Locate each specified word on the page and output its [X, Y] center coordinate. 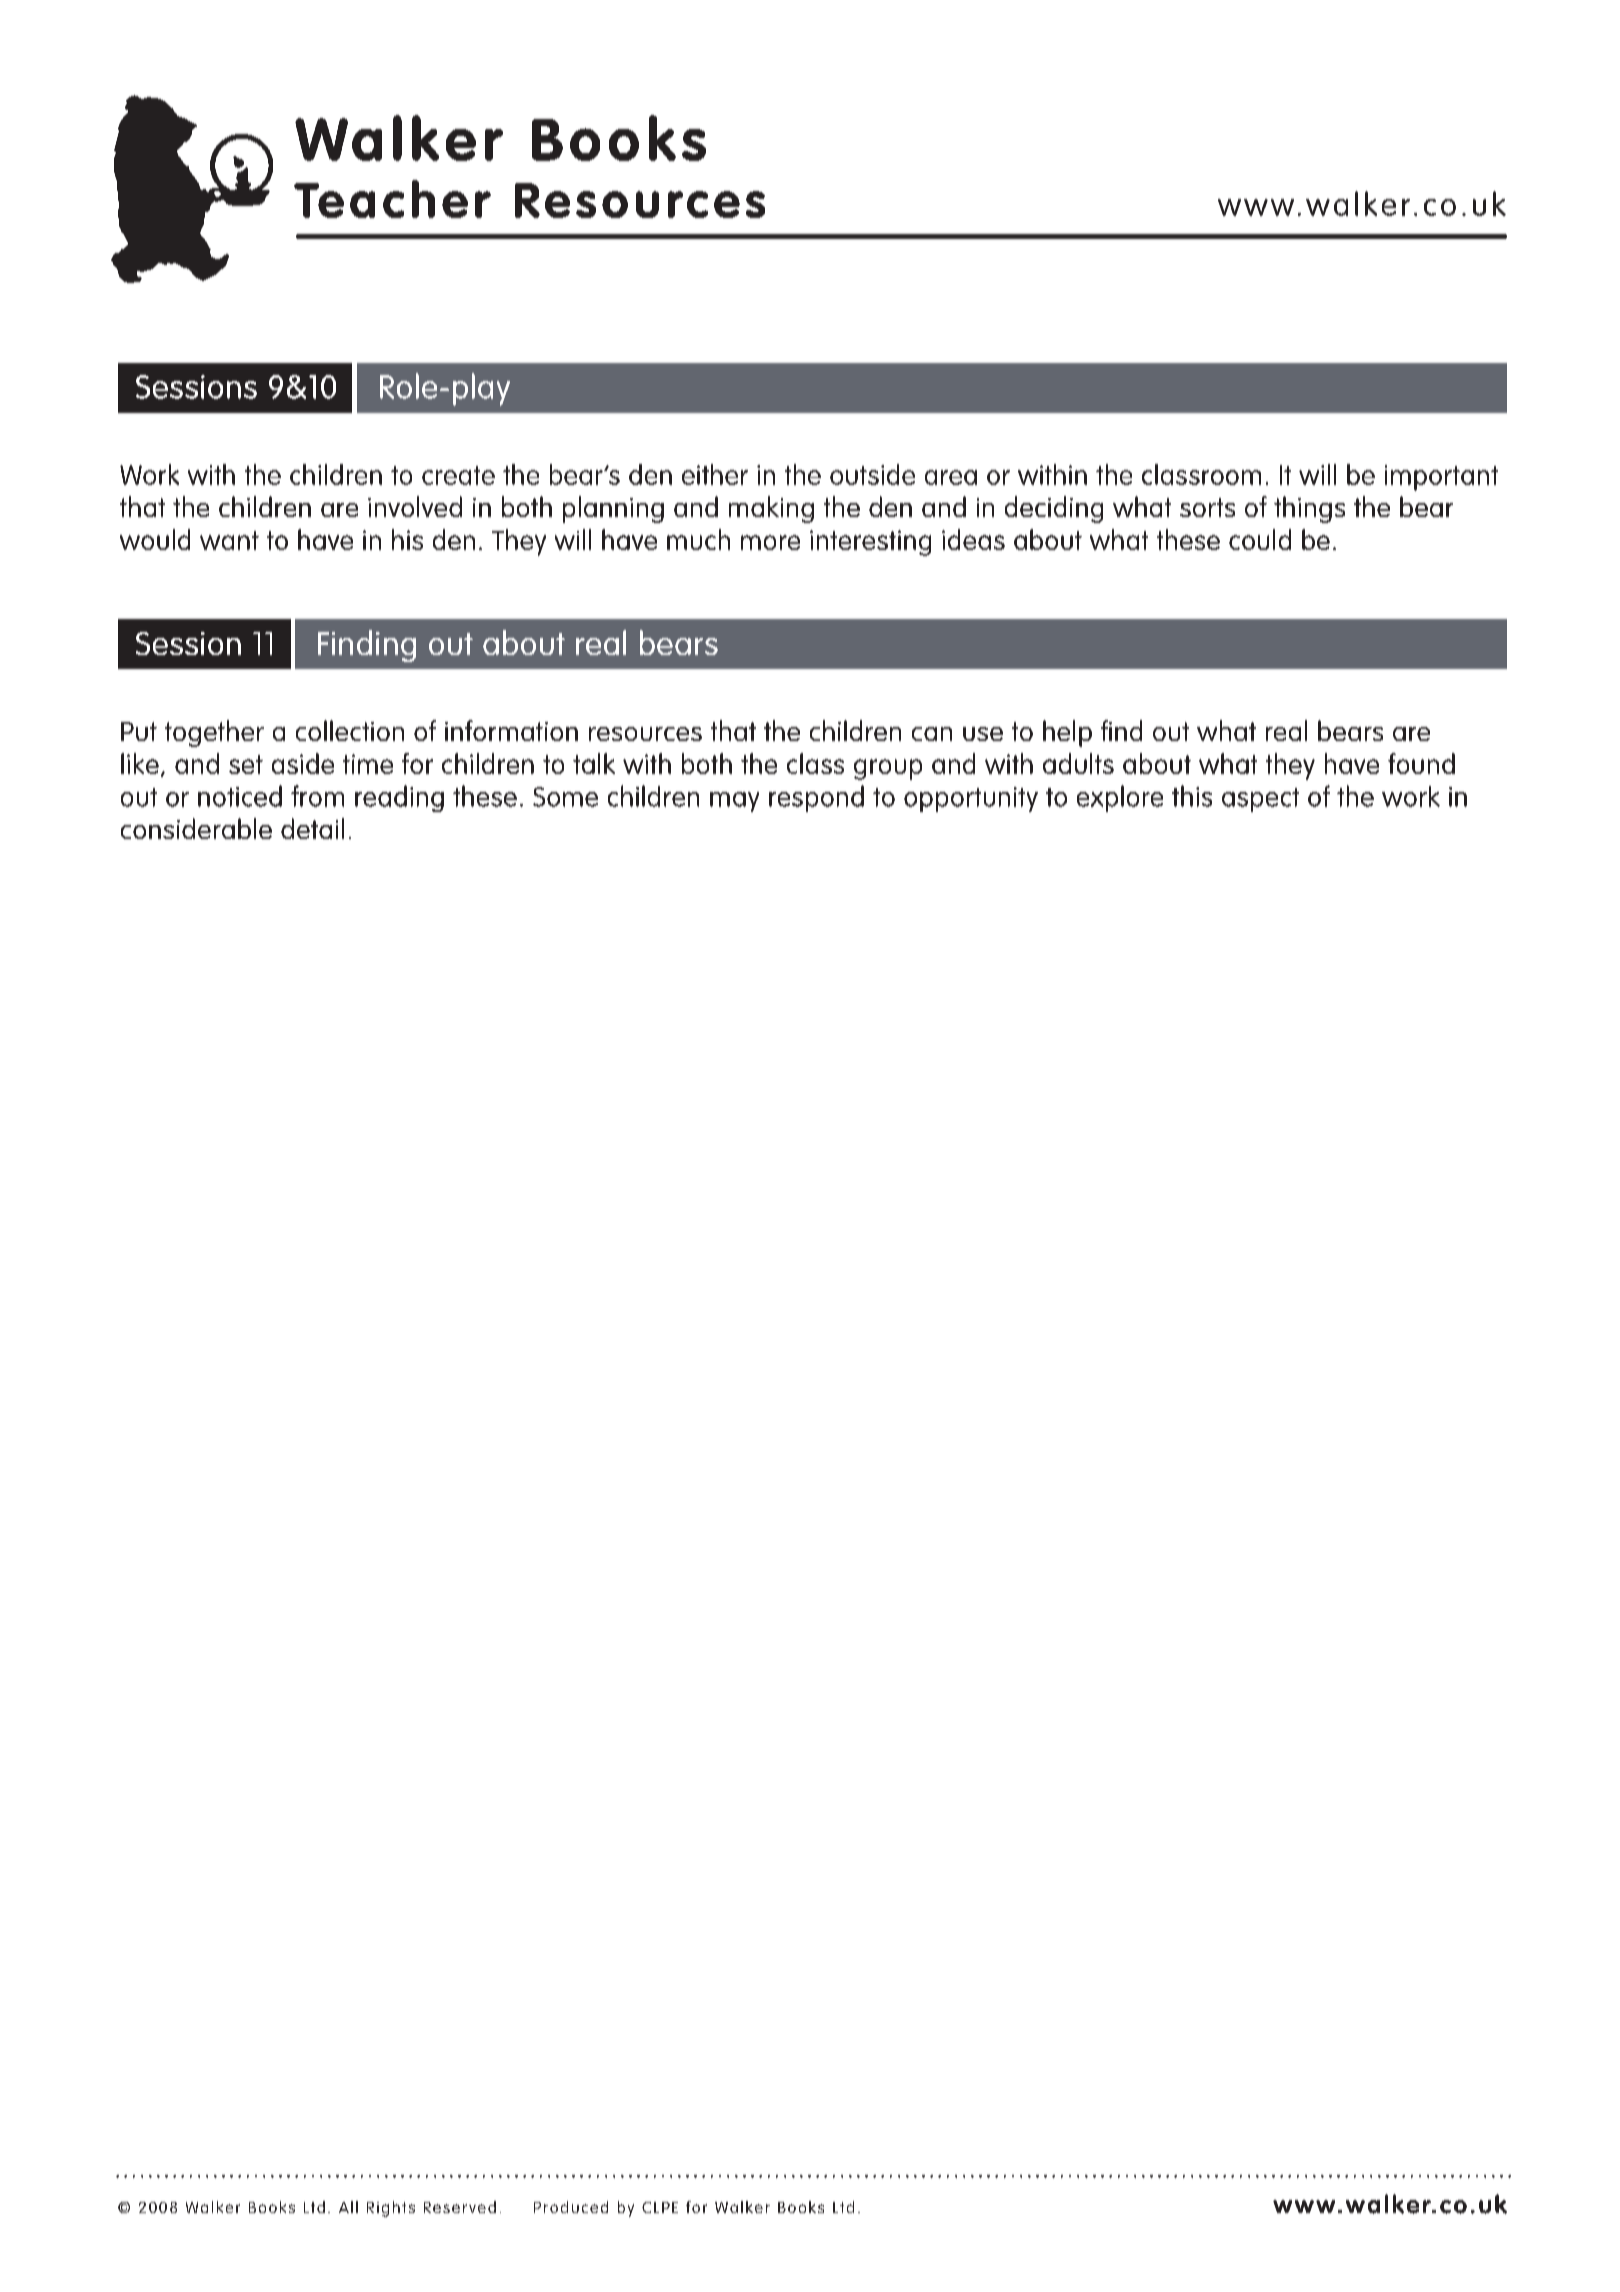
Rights [391, 2209]
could [1260, 539]
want [229, 540]
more [770, 542]
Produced [571, 2207]
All [348, 2207]
